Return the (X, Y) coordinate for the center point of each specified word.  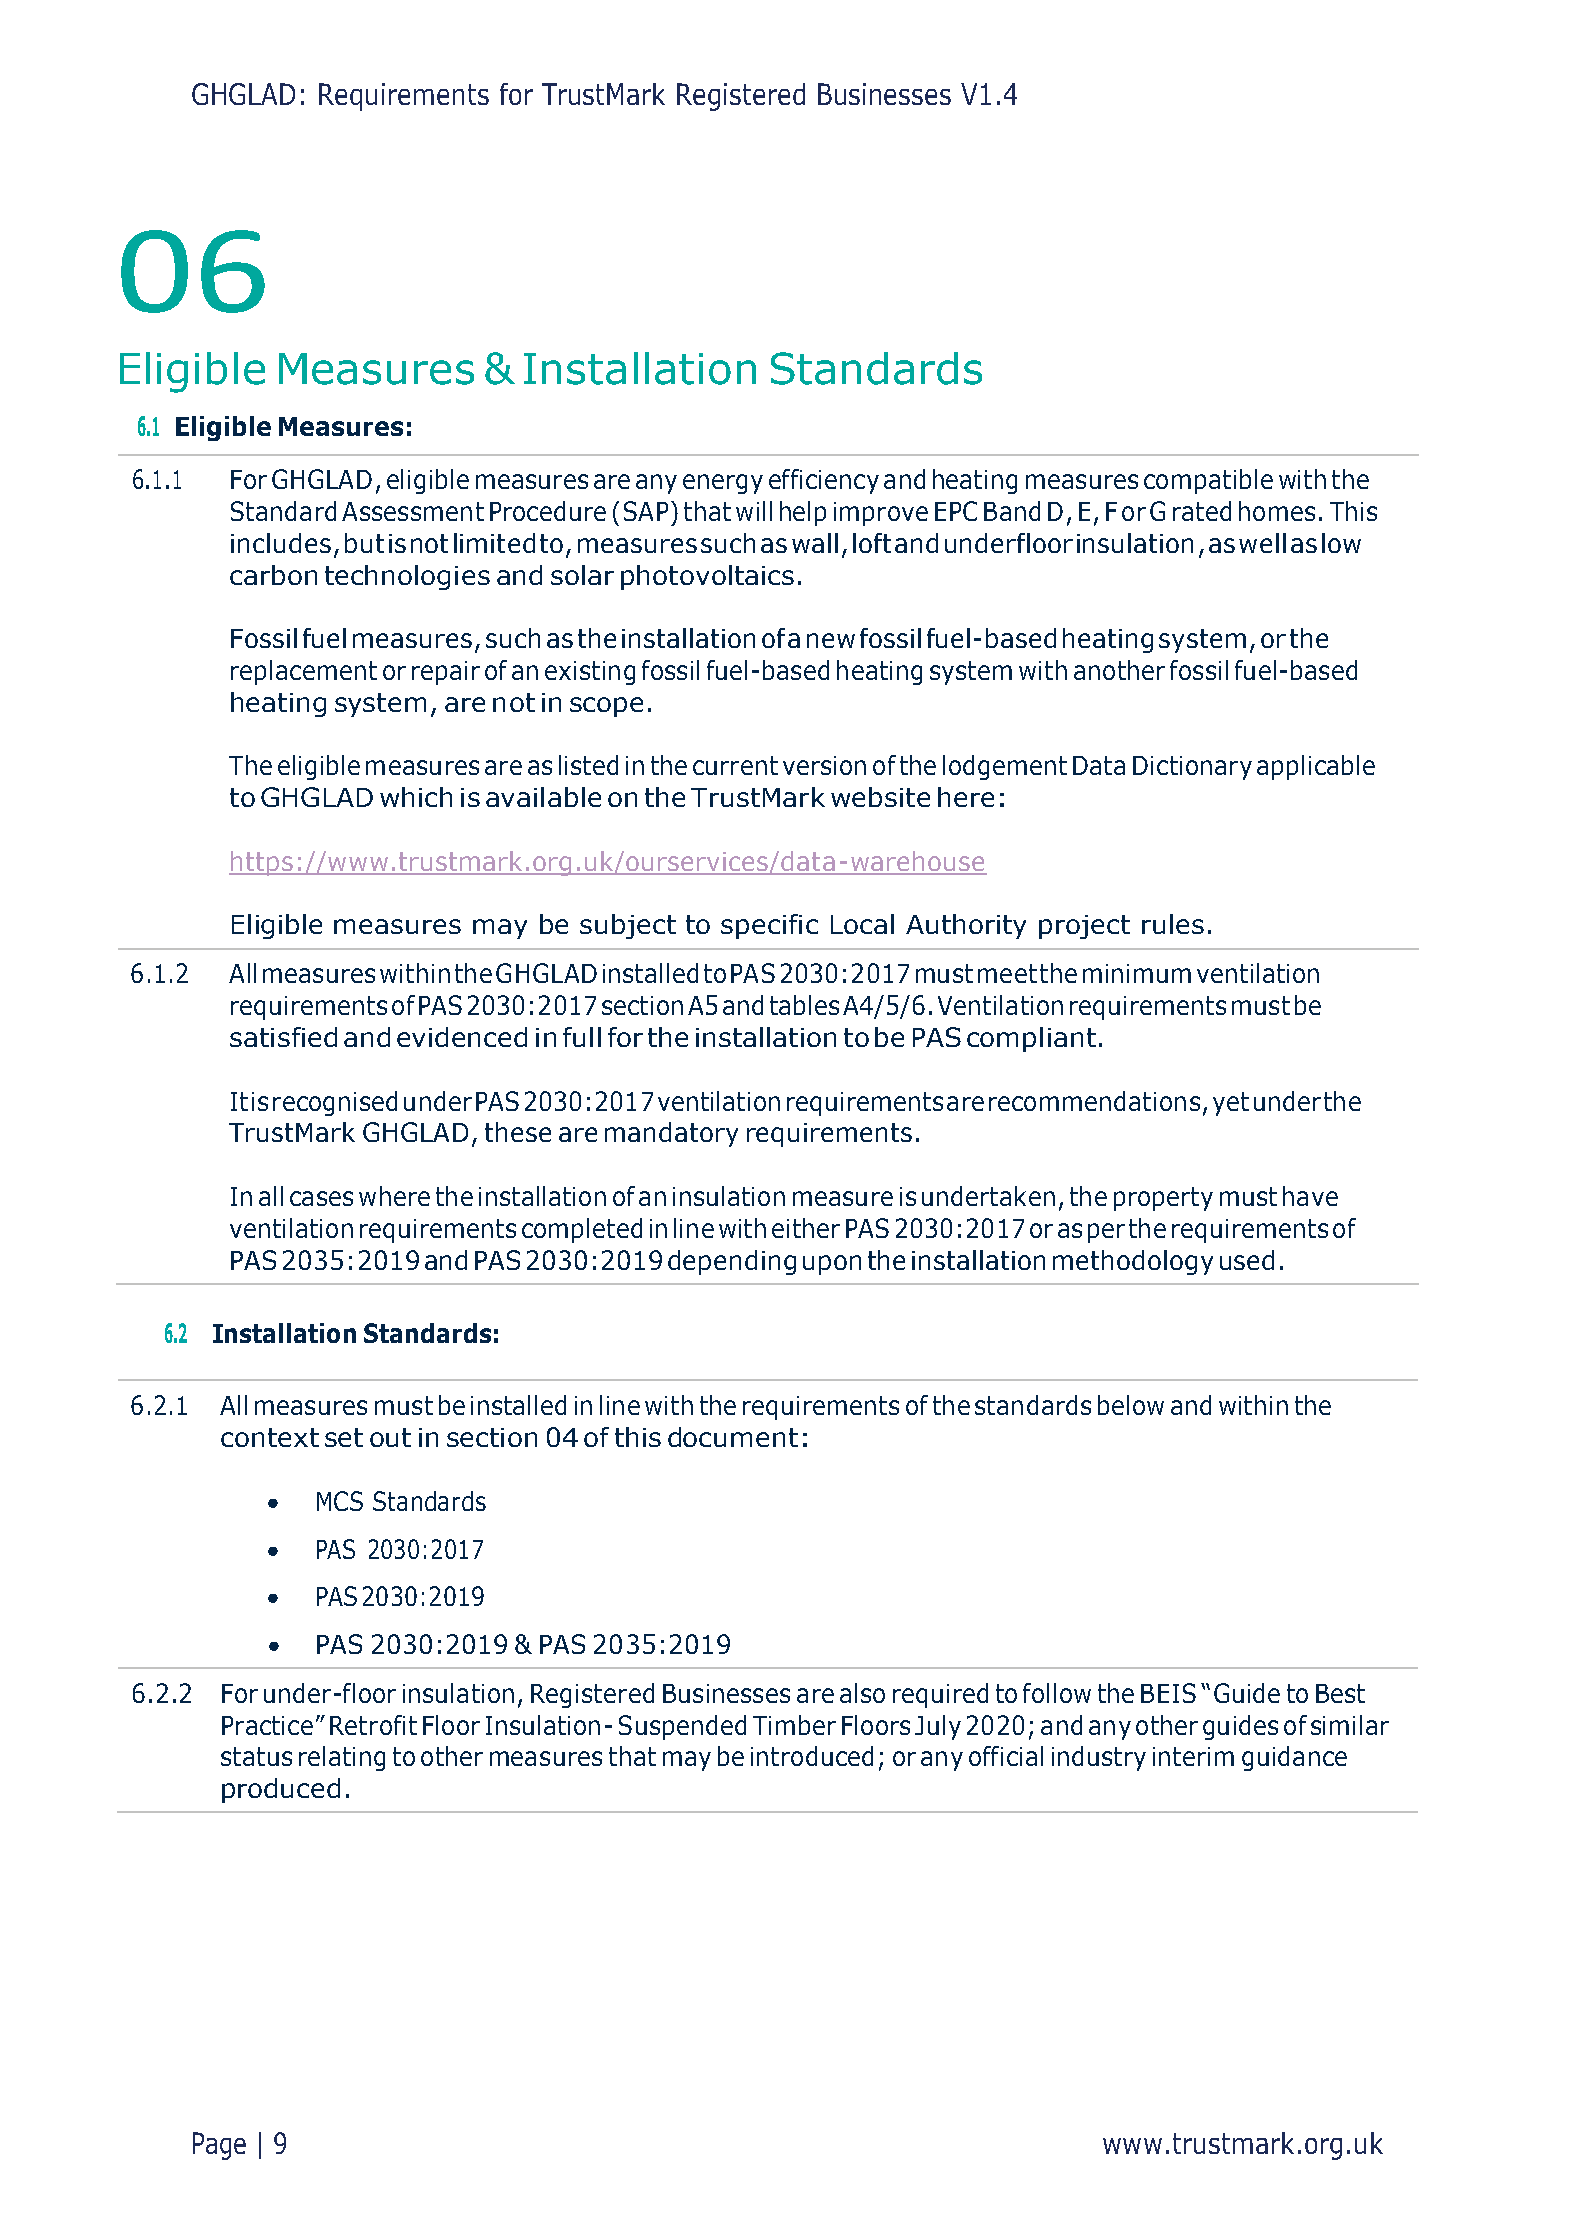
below (1131, 1405)
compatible (1208, 481)
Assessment (413, 511)
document (733, 1437)
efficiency (824, 481)
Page (219, 2146)
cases (321, 1198)
